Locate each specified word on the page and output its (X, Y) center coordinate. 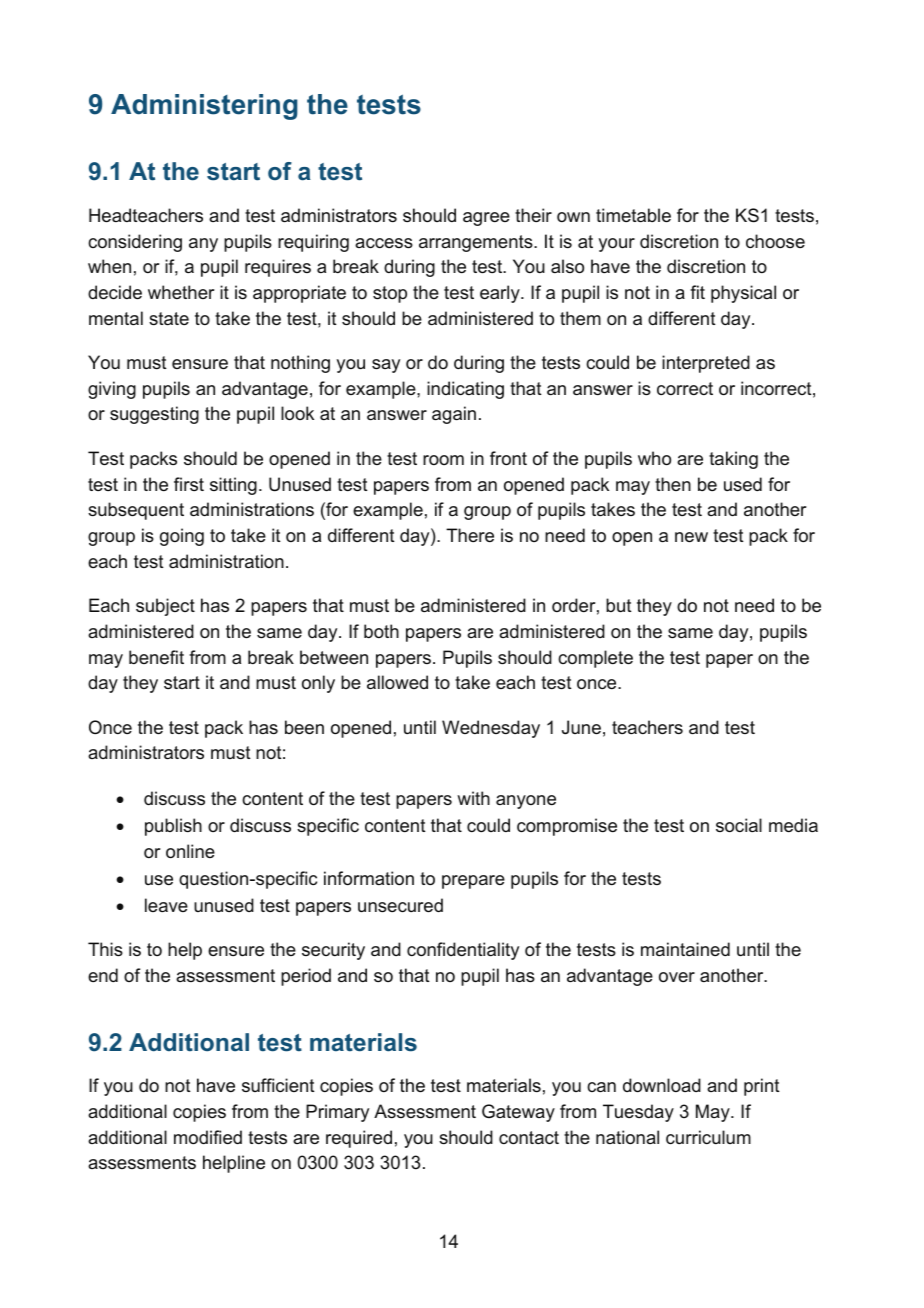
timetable (633, 215)
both (381, 631)
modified (208, 1137)
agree (486, 219)
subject (165, 607)
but (619, 605)
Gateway (518, 1113)
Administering (204, 107)
